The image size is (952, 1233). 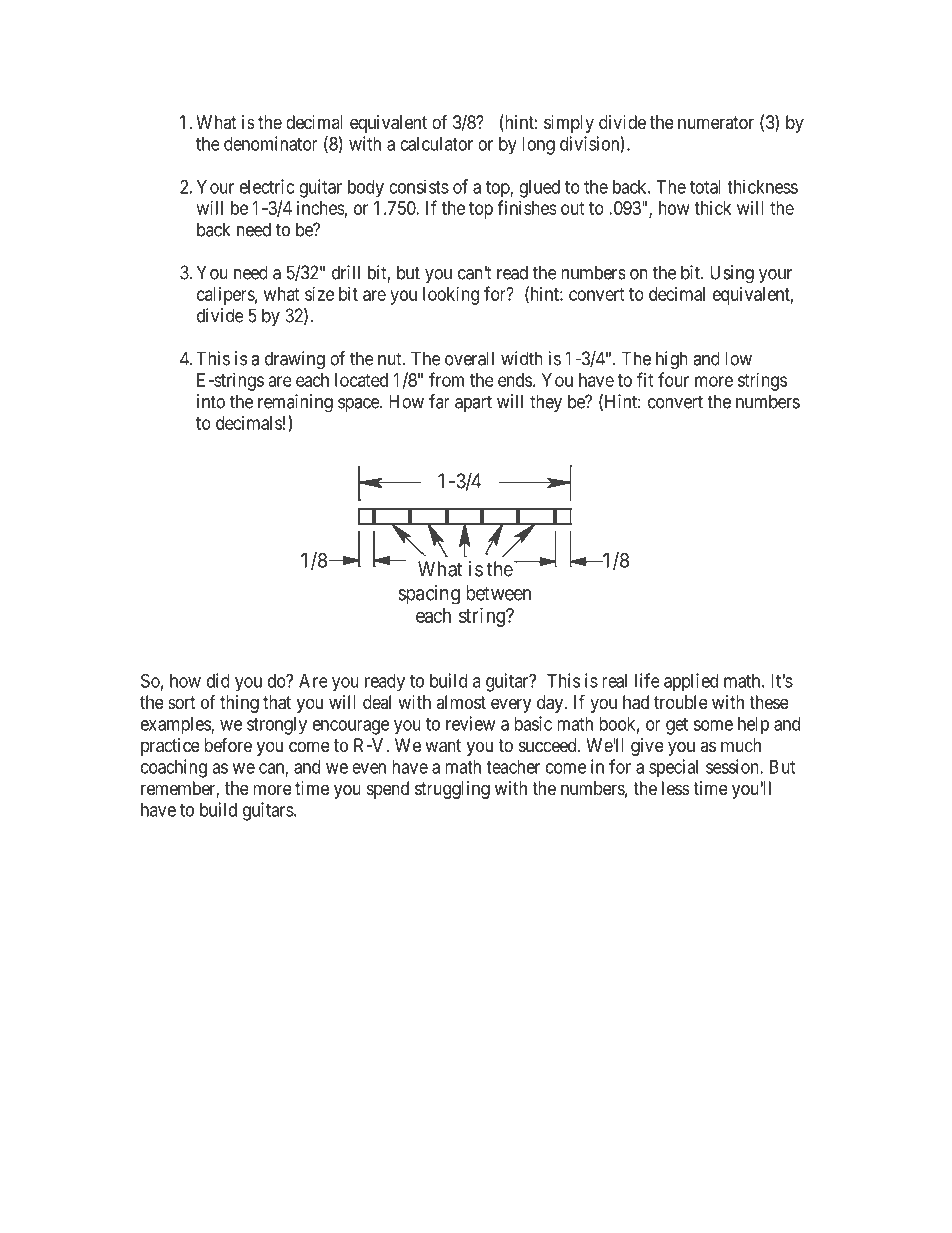 I want to click on special, so click(x=673, y=768).
